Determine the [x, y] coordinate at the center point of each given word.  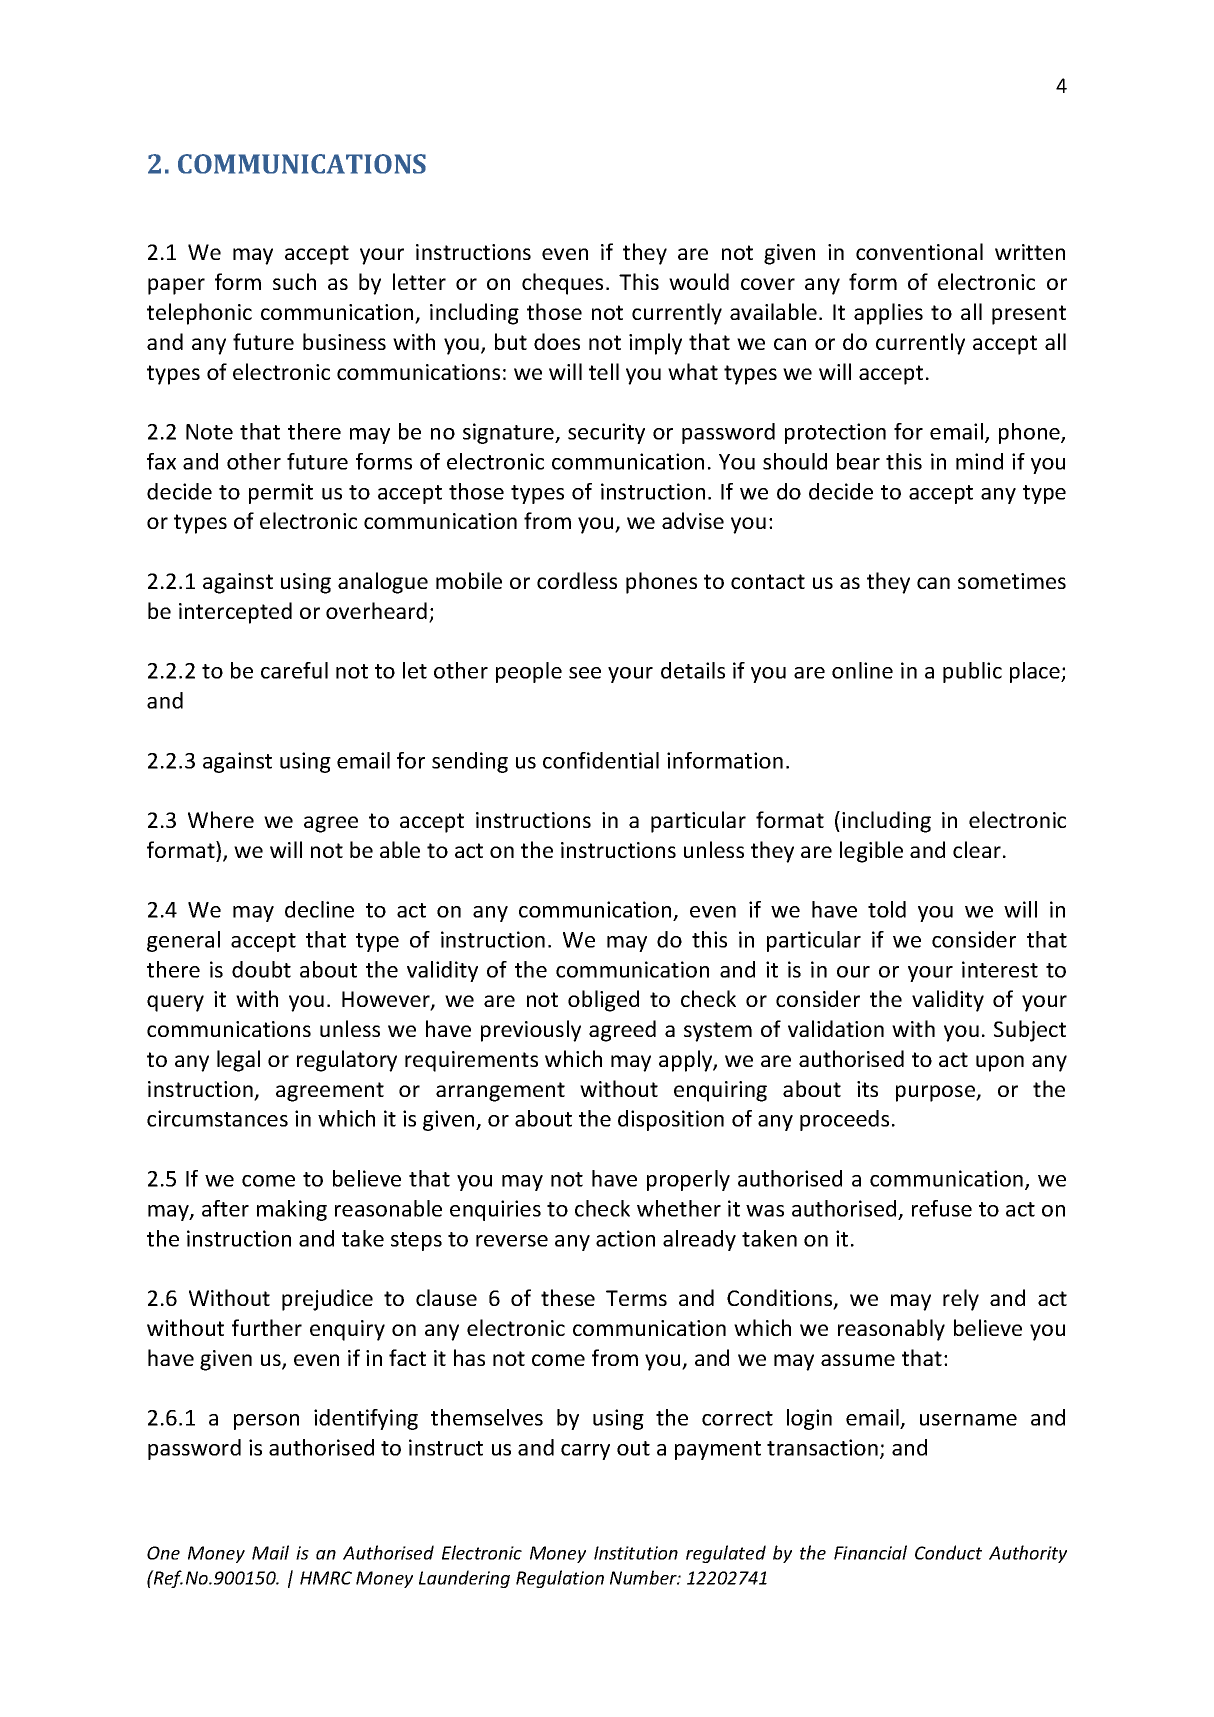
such [294, 281]
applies [888, 314]
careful [294, 670]
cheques [562, 284]
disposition [671, 1120]
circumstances [217, 1118]
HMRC [326, 1578]
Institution [636, 1553]
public [972, 672]
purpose [936, 1093]
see [585, 673]
